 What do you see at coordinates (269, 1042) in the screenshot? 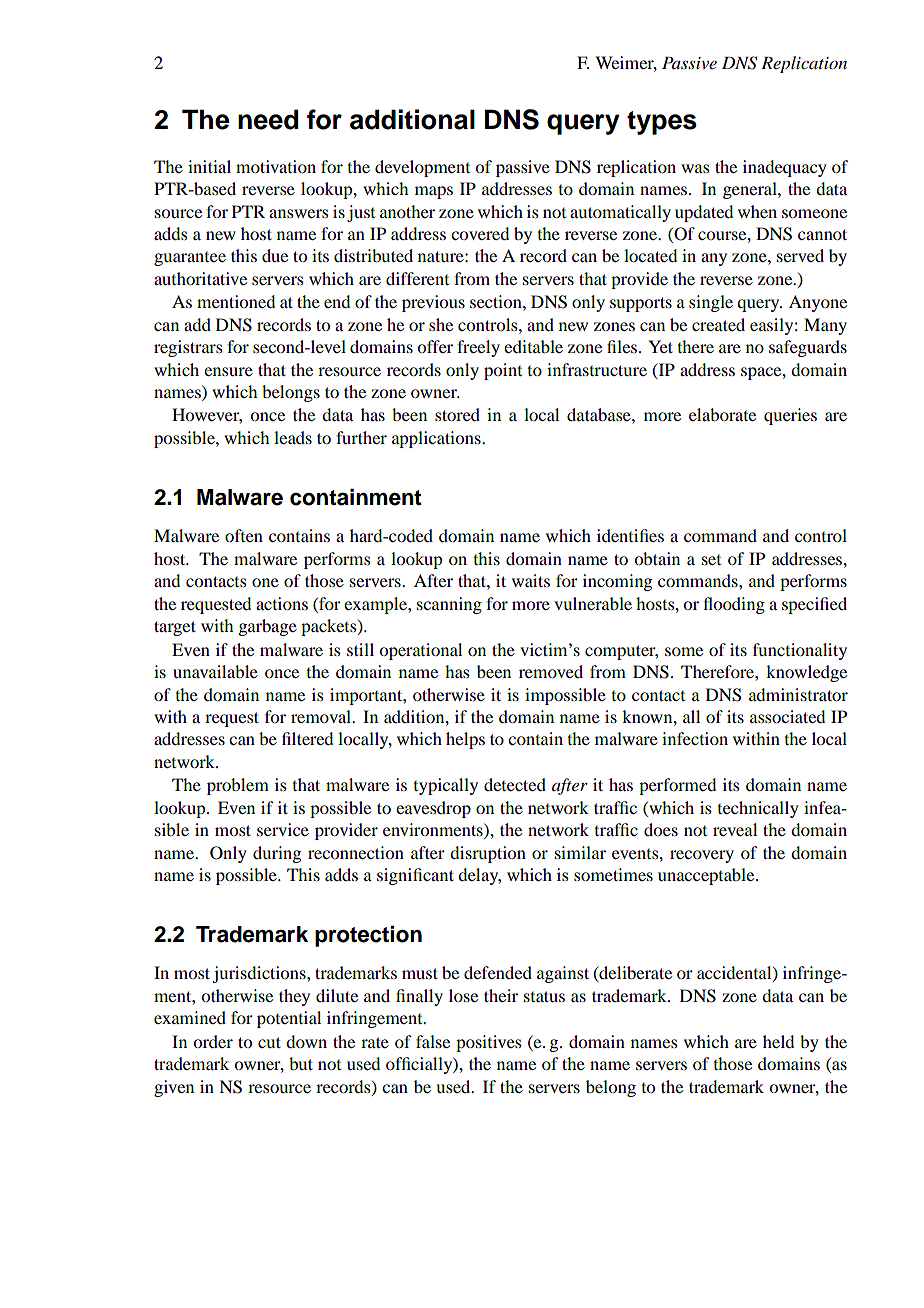
I see `cut` at bounding box center [269, 1042].
